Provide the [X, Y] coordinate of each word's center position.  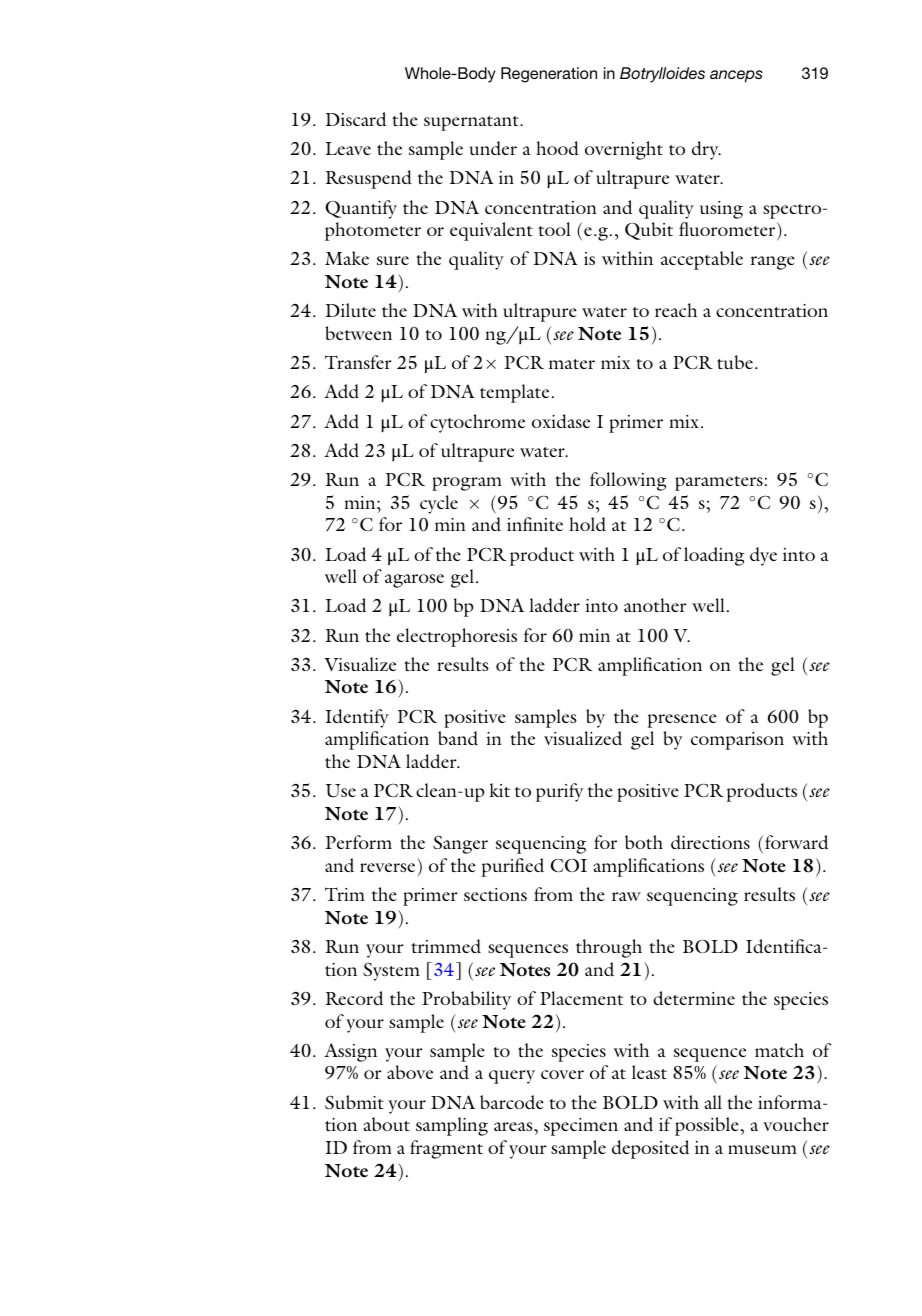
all [713, 1102]
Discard [355, 119]
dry [706, 150]
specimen [581, 1127]
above [410, 1072]
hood [557, 148]
